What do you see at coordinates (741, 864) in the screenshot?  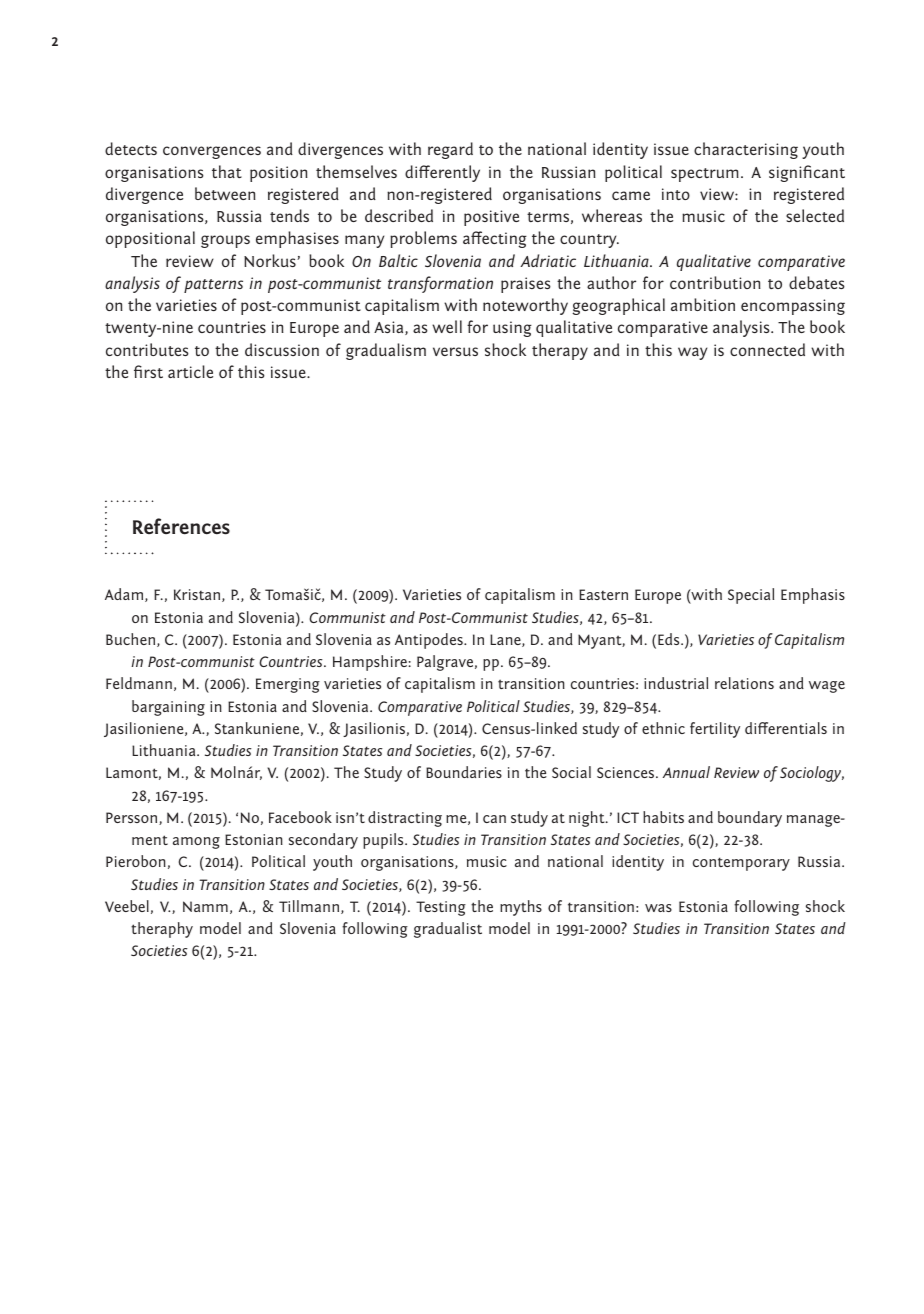 I see `contemporary` at bounding box center [741, 864].
